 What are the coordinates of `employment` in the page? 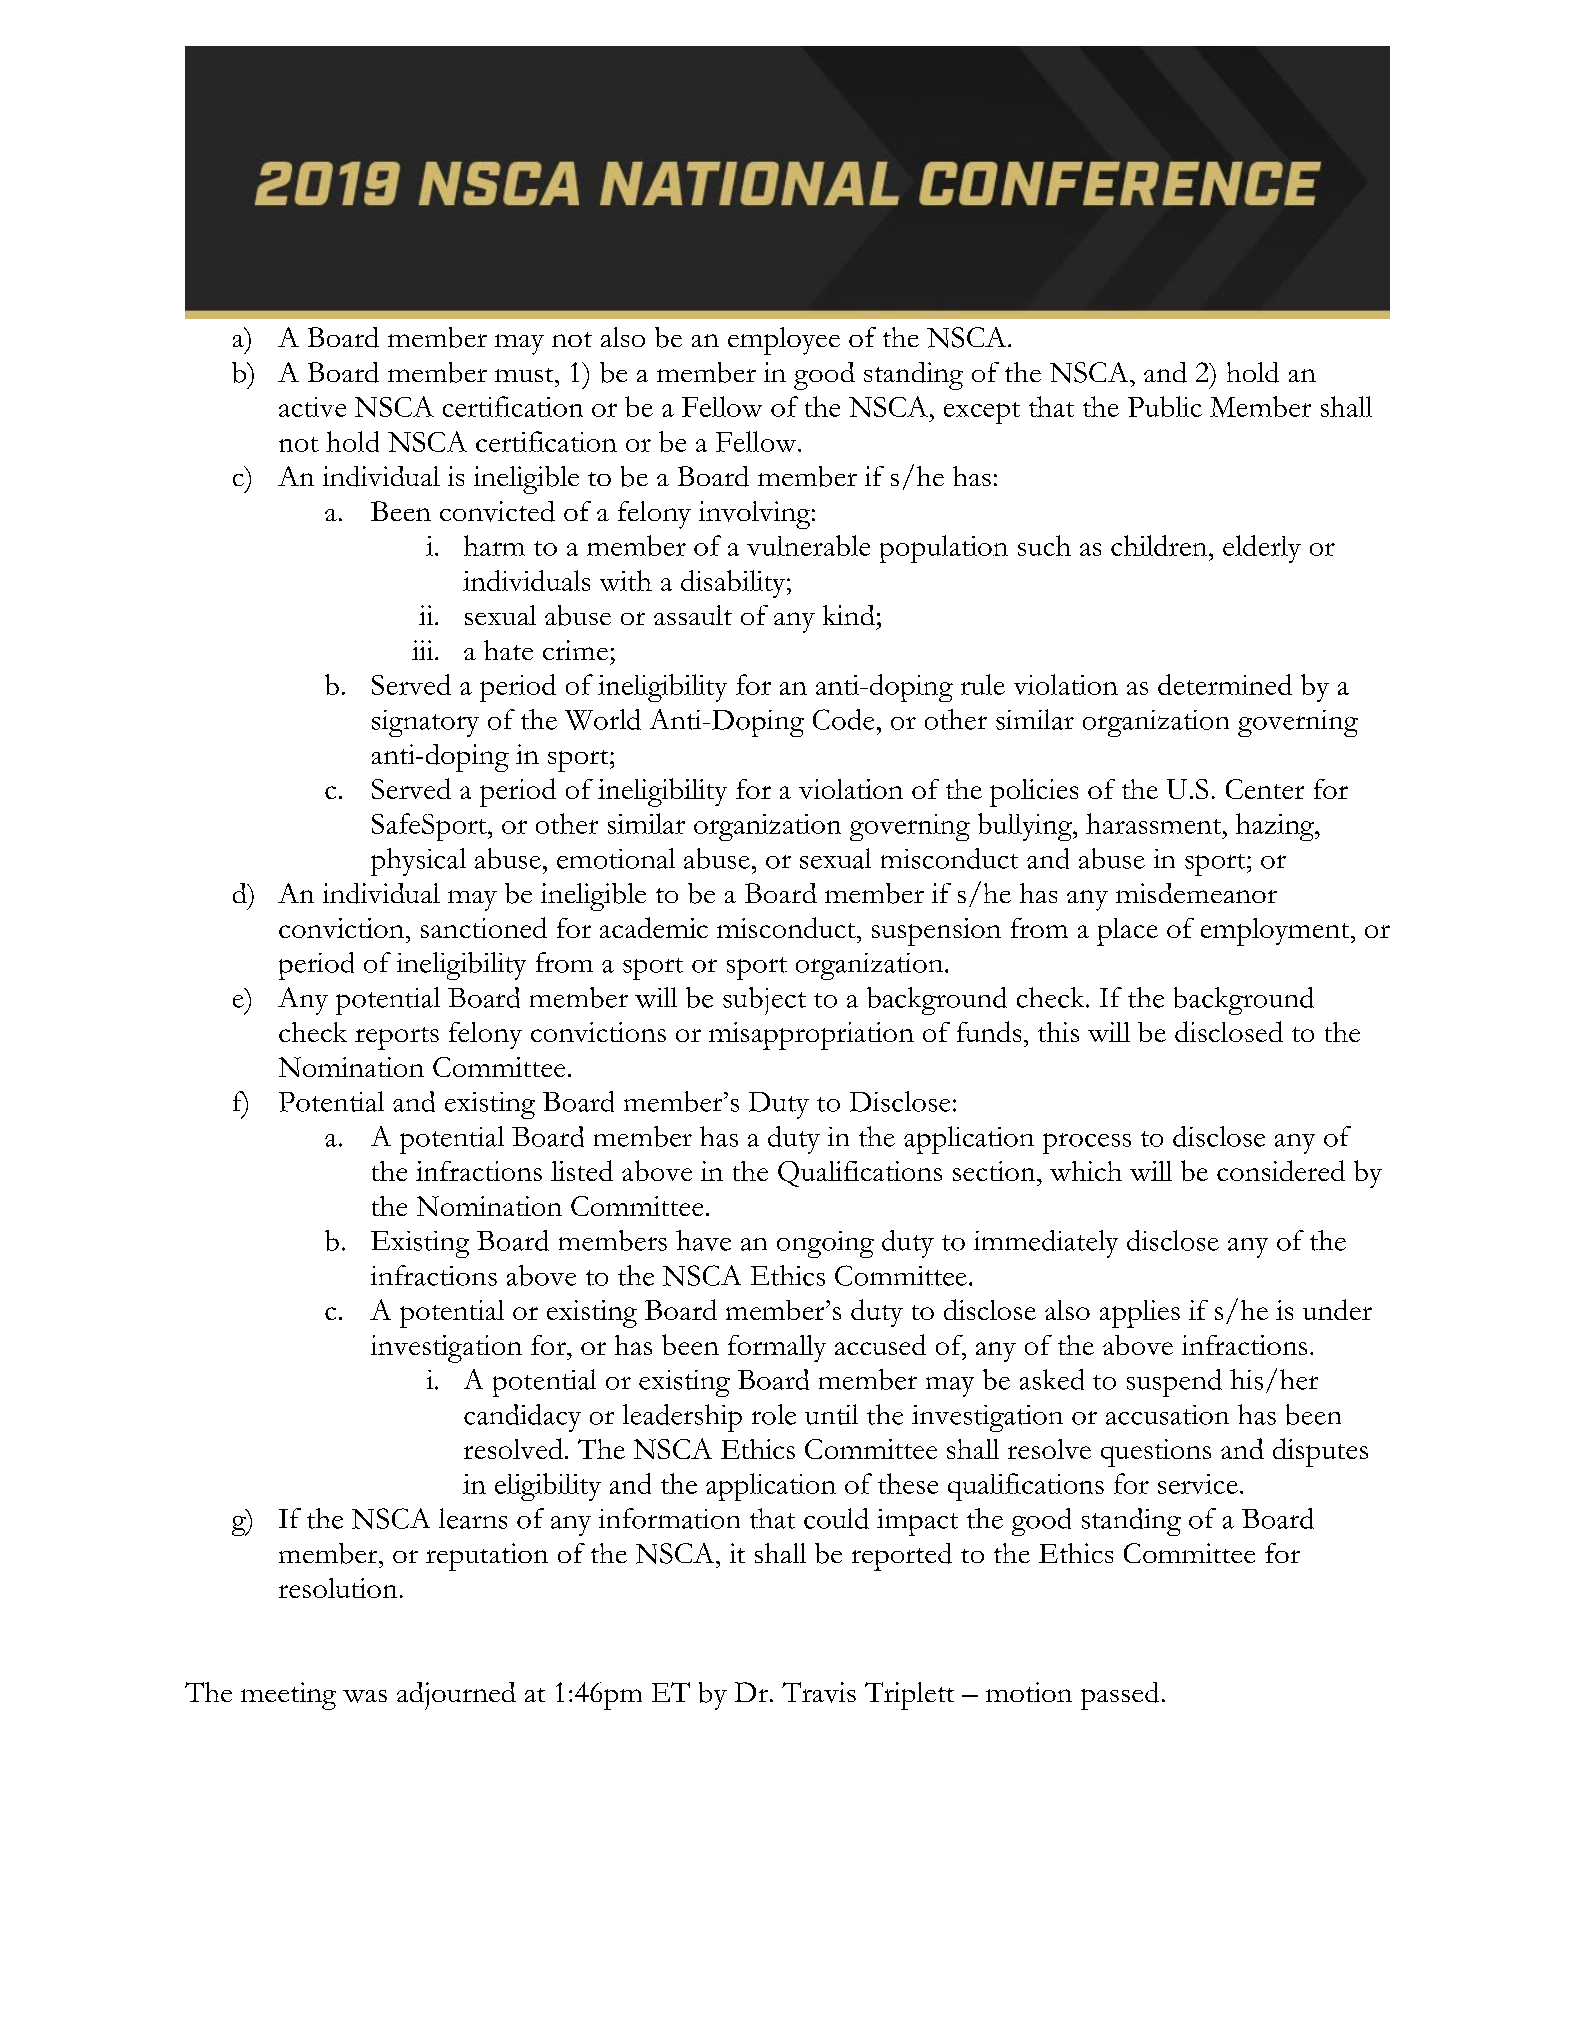 It's located at (1276, 932).
